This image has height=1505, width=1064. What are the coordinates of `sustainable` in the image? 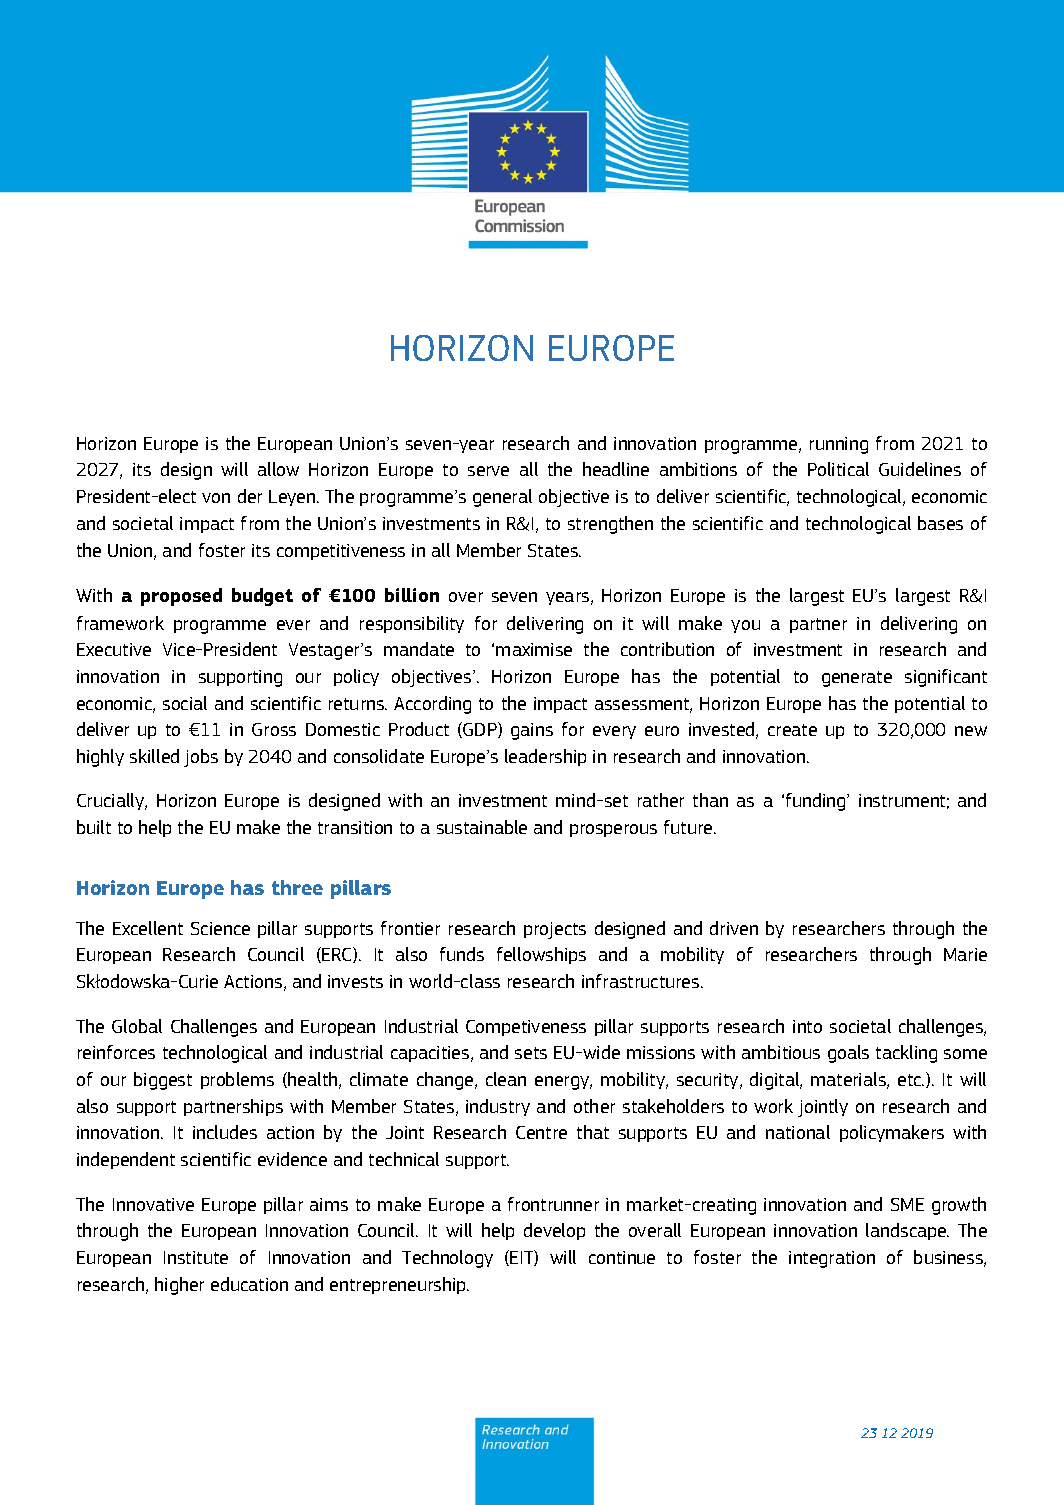 It's located at (482, 827).
